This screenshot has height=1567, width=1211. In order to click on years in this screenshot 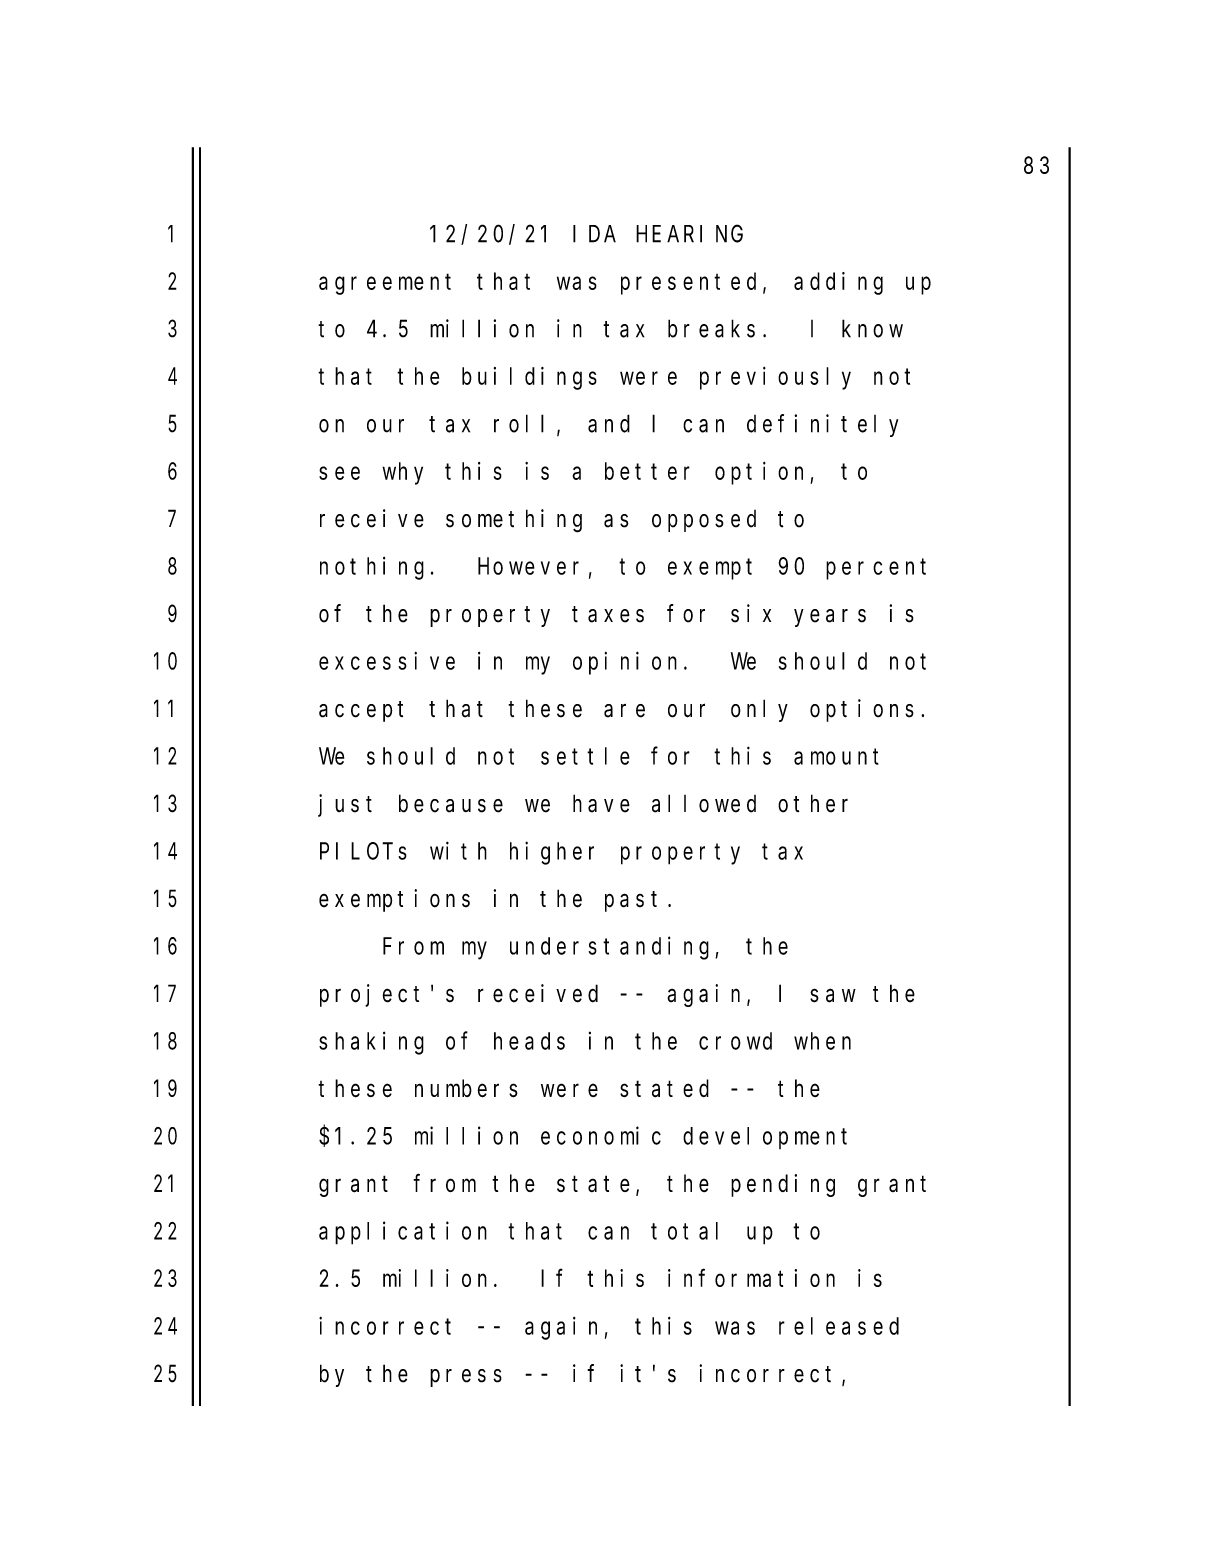, I will do `click(830, 618)`.
